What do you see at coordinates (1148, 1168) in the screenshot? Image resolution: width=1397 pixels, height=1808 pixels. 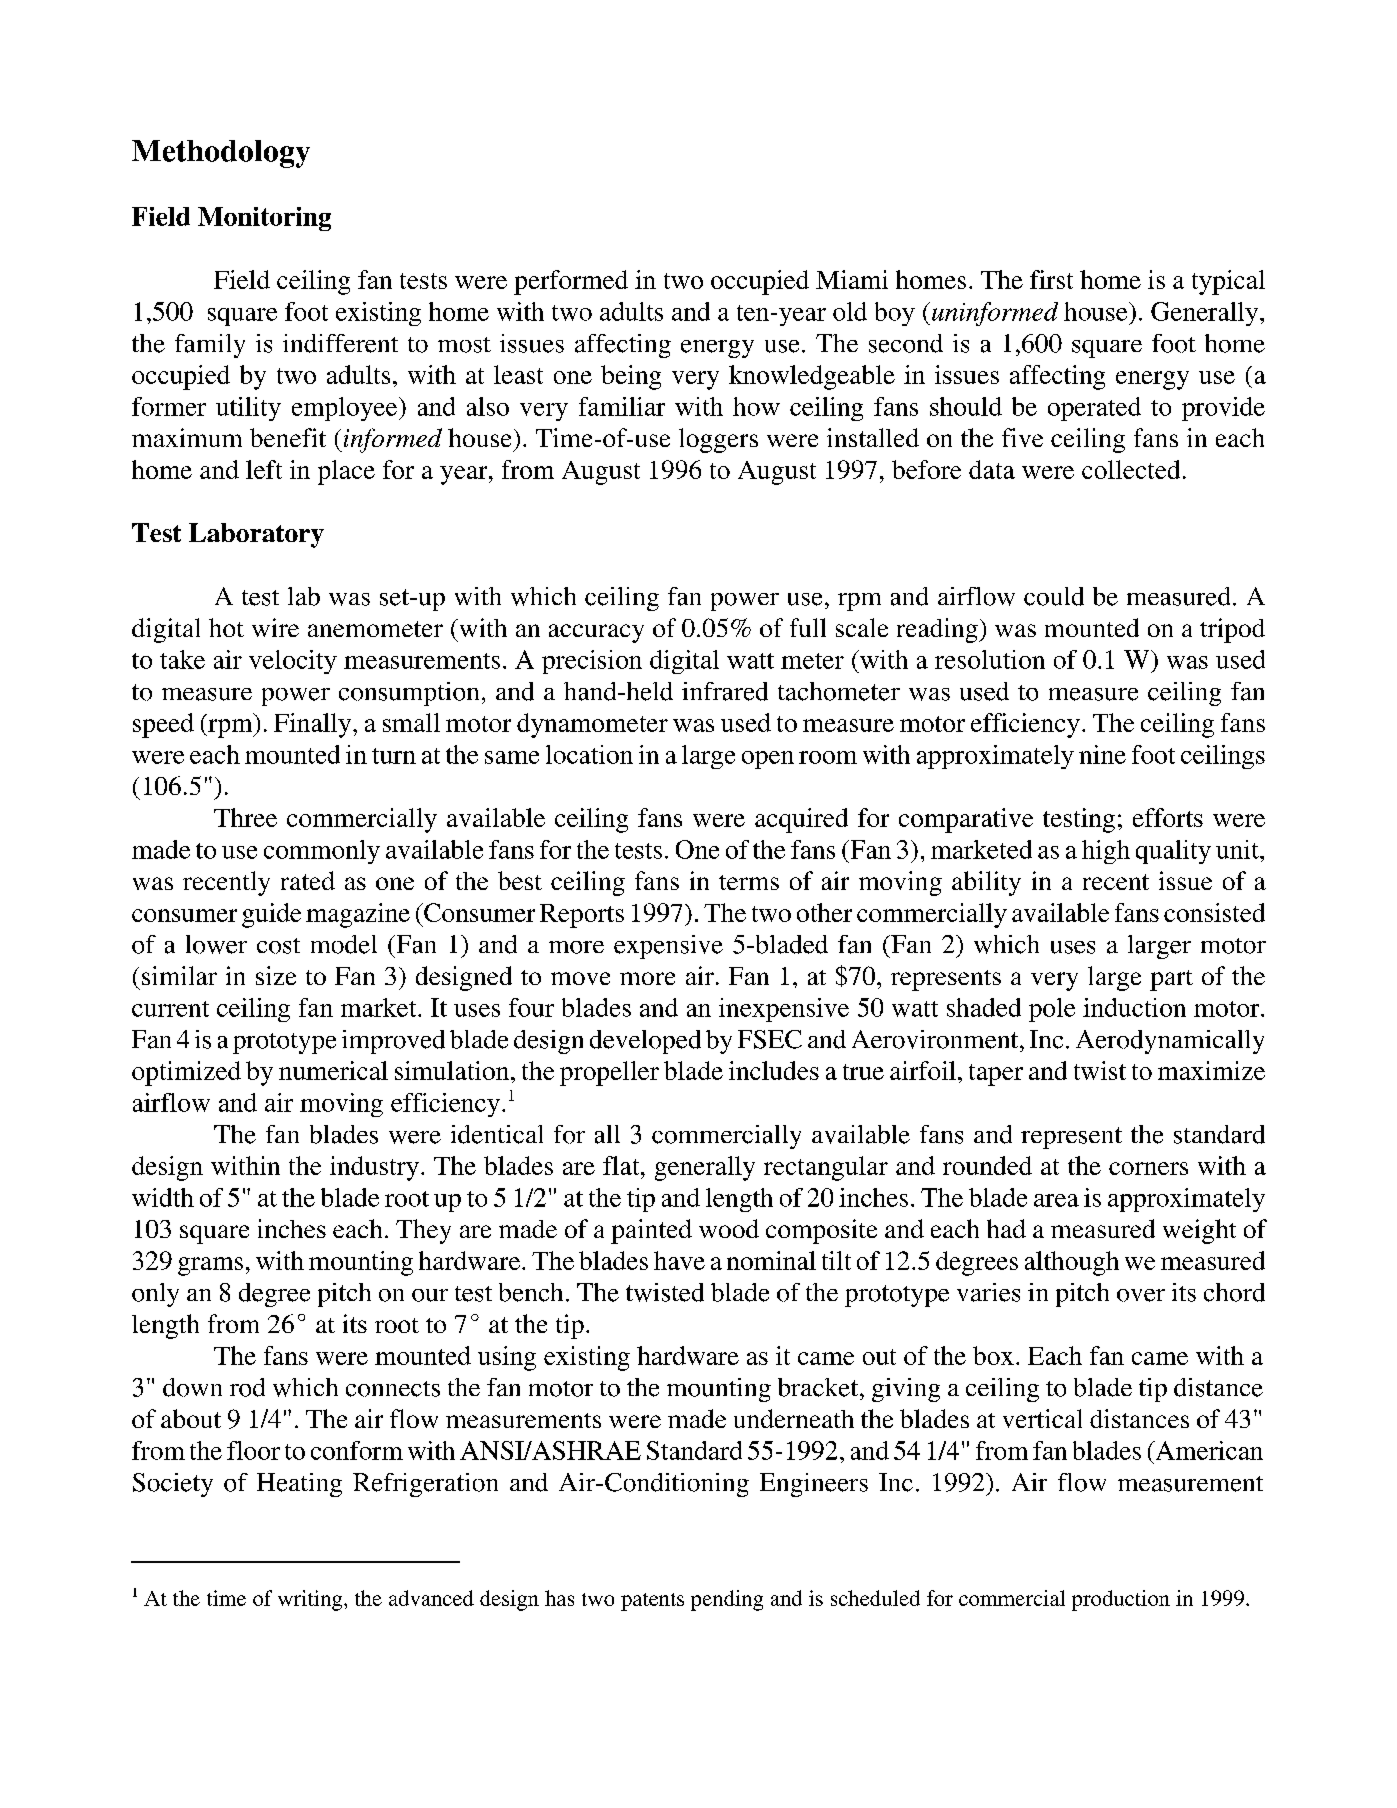 I see `corners` at bounding box center [1148, 1168].
